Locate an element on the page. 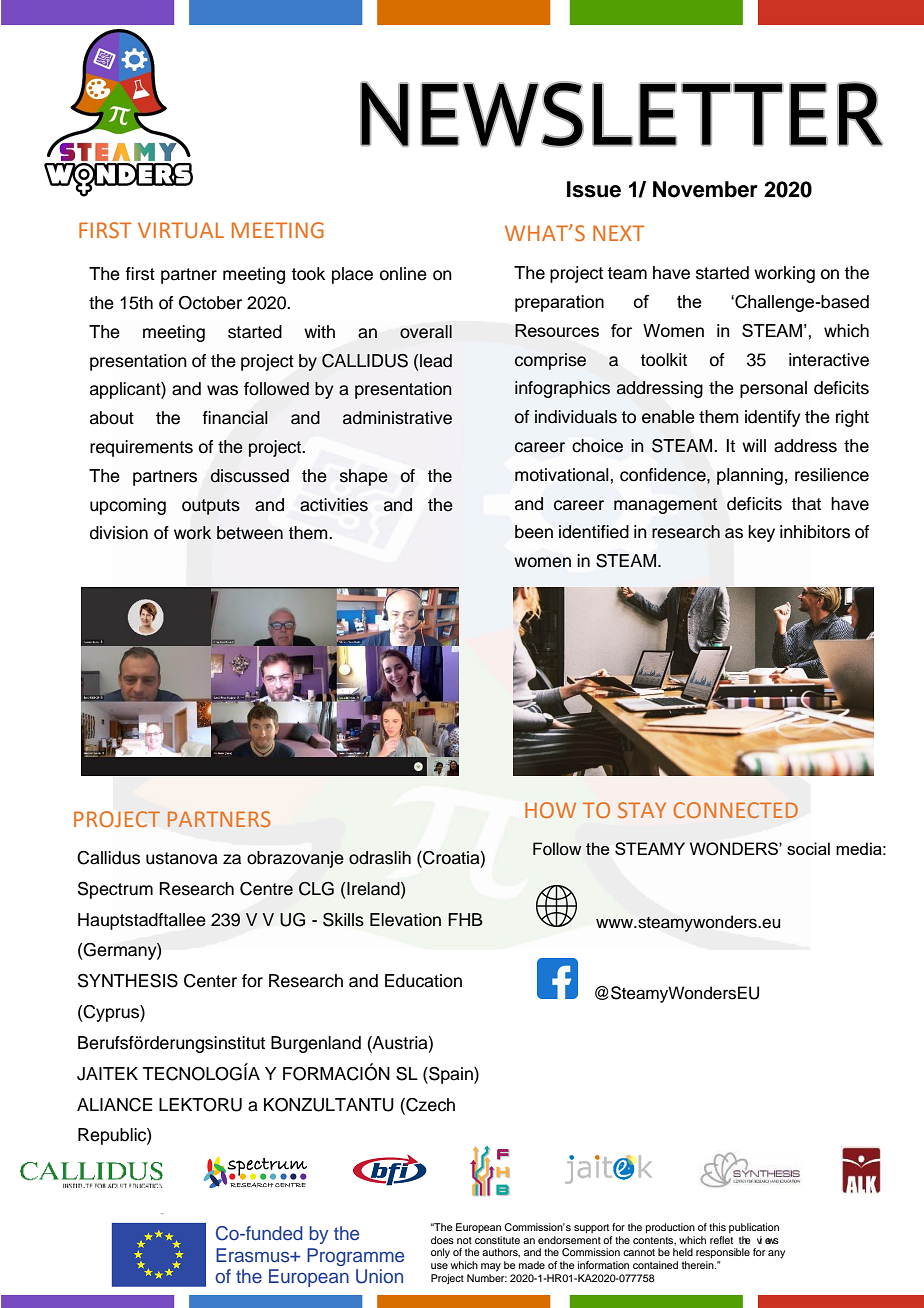  VIRTUAL is located at coordinates (181, 230).
